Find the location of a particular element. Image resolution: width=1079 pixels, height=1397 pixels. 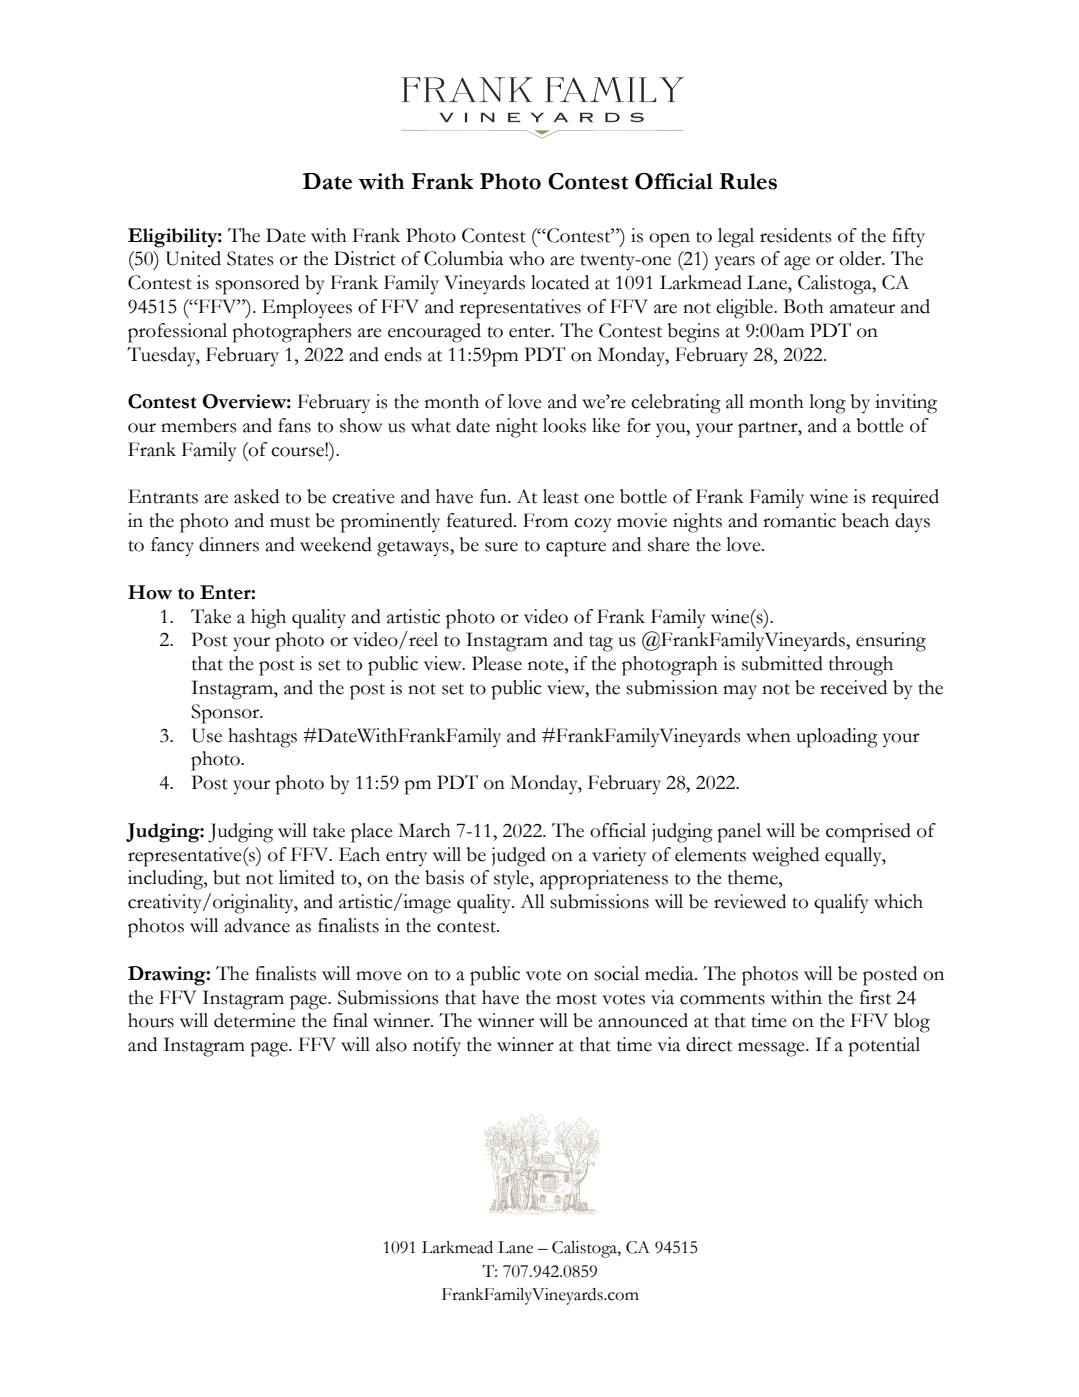

who is located at coordinates (526, 258).
